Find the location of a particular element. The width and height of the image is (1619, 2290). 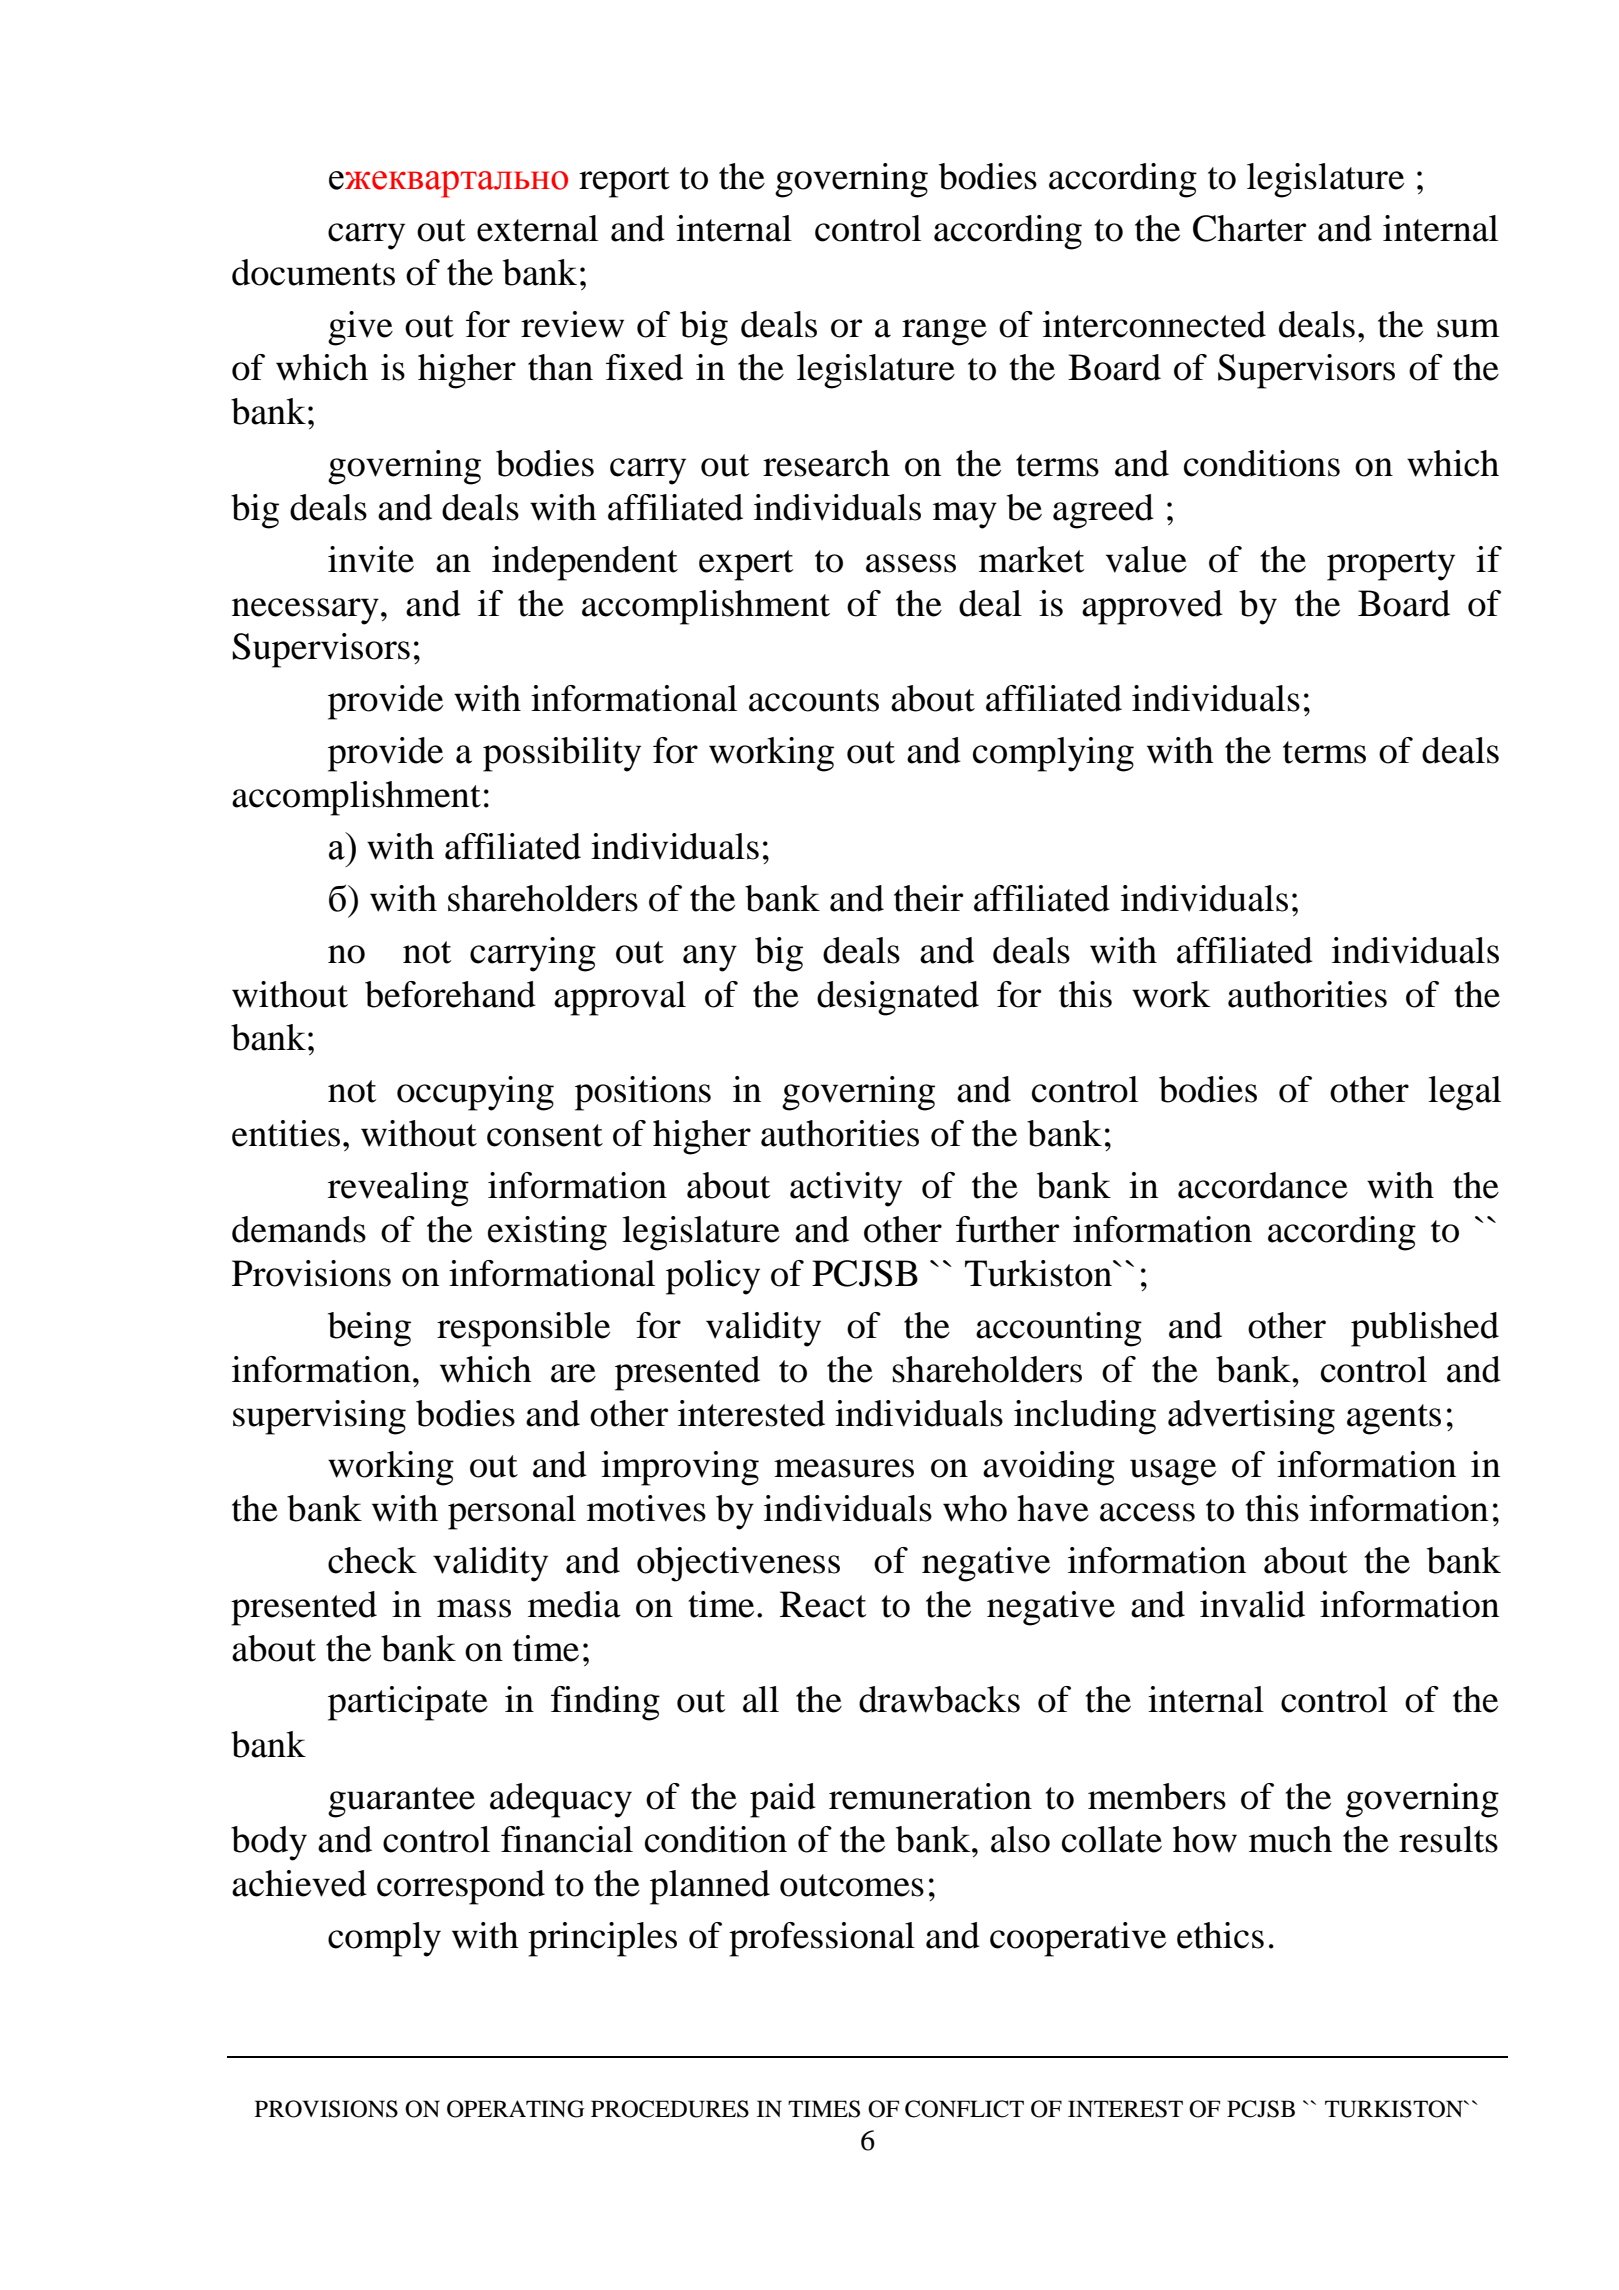

Charter is located at coordinates (1250, 228).
